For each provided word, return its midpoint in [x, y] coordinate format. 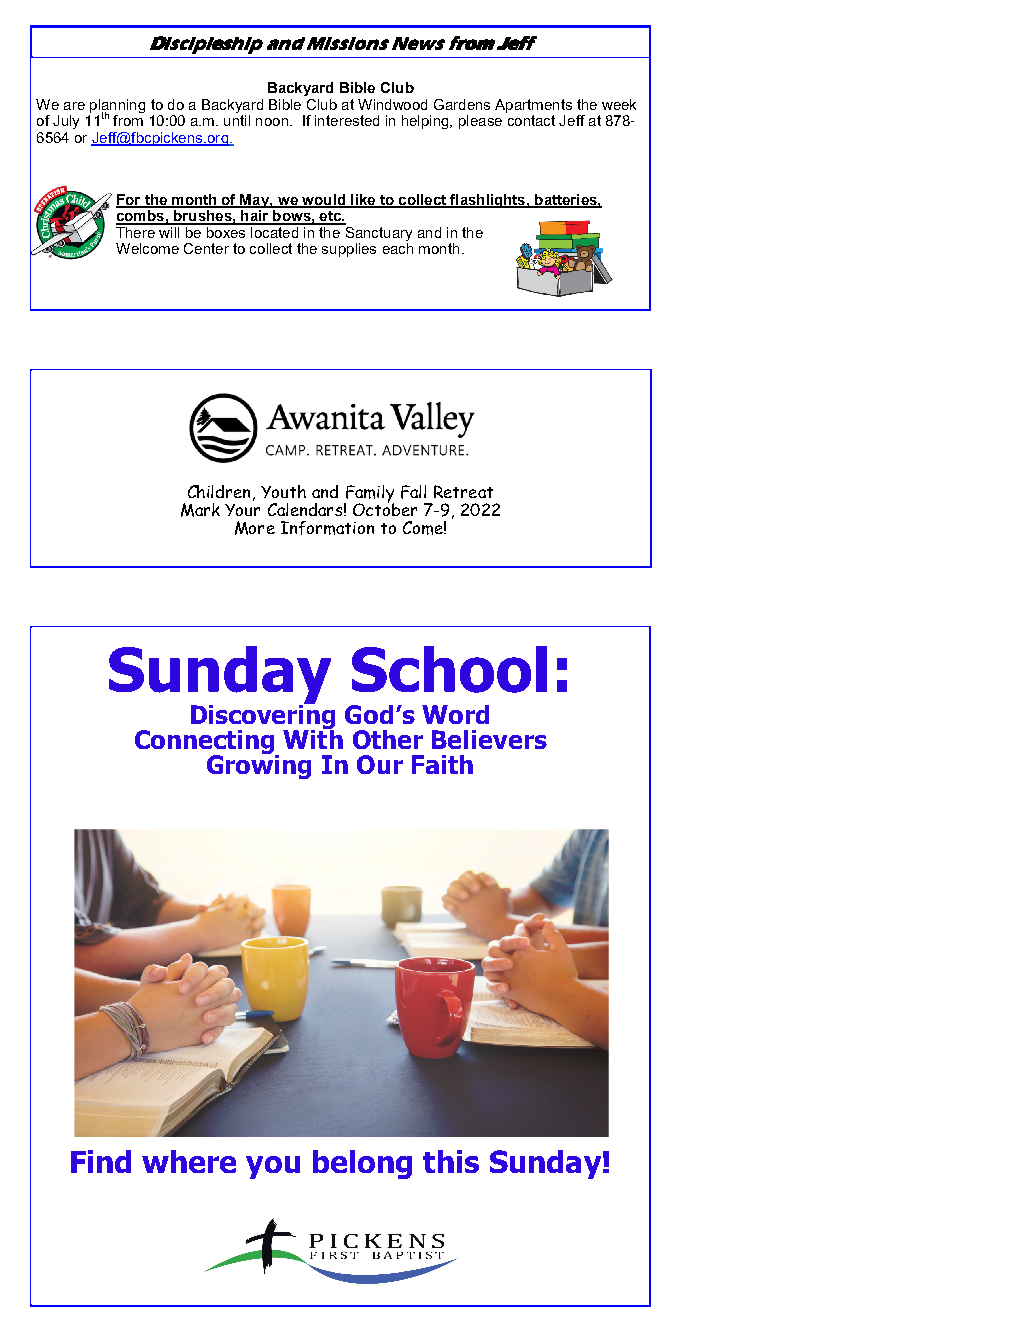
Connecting [206, 743]
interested [347, 120]
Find [101, 1161]
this [451, 1161]
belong [362, 1164]
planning [117, 107]
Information [327, 528]
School [449, 669]
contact [531, 120]
